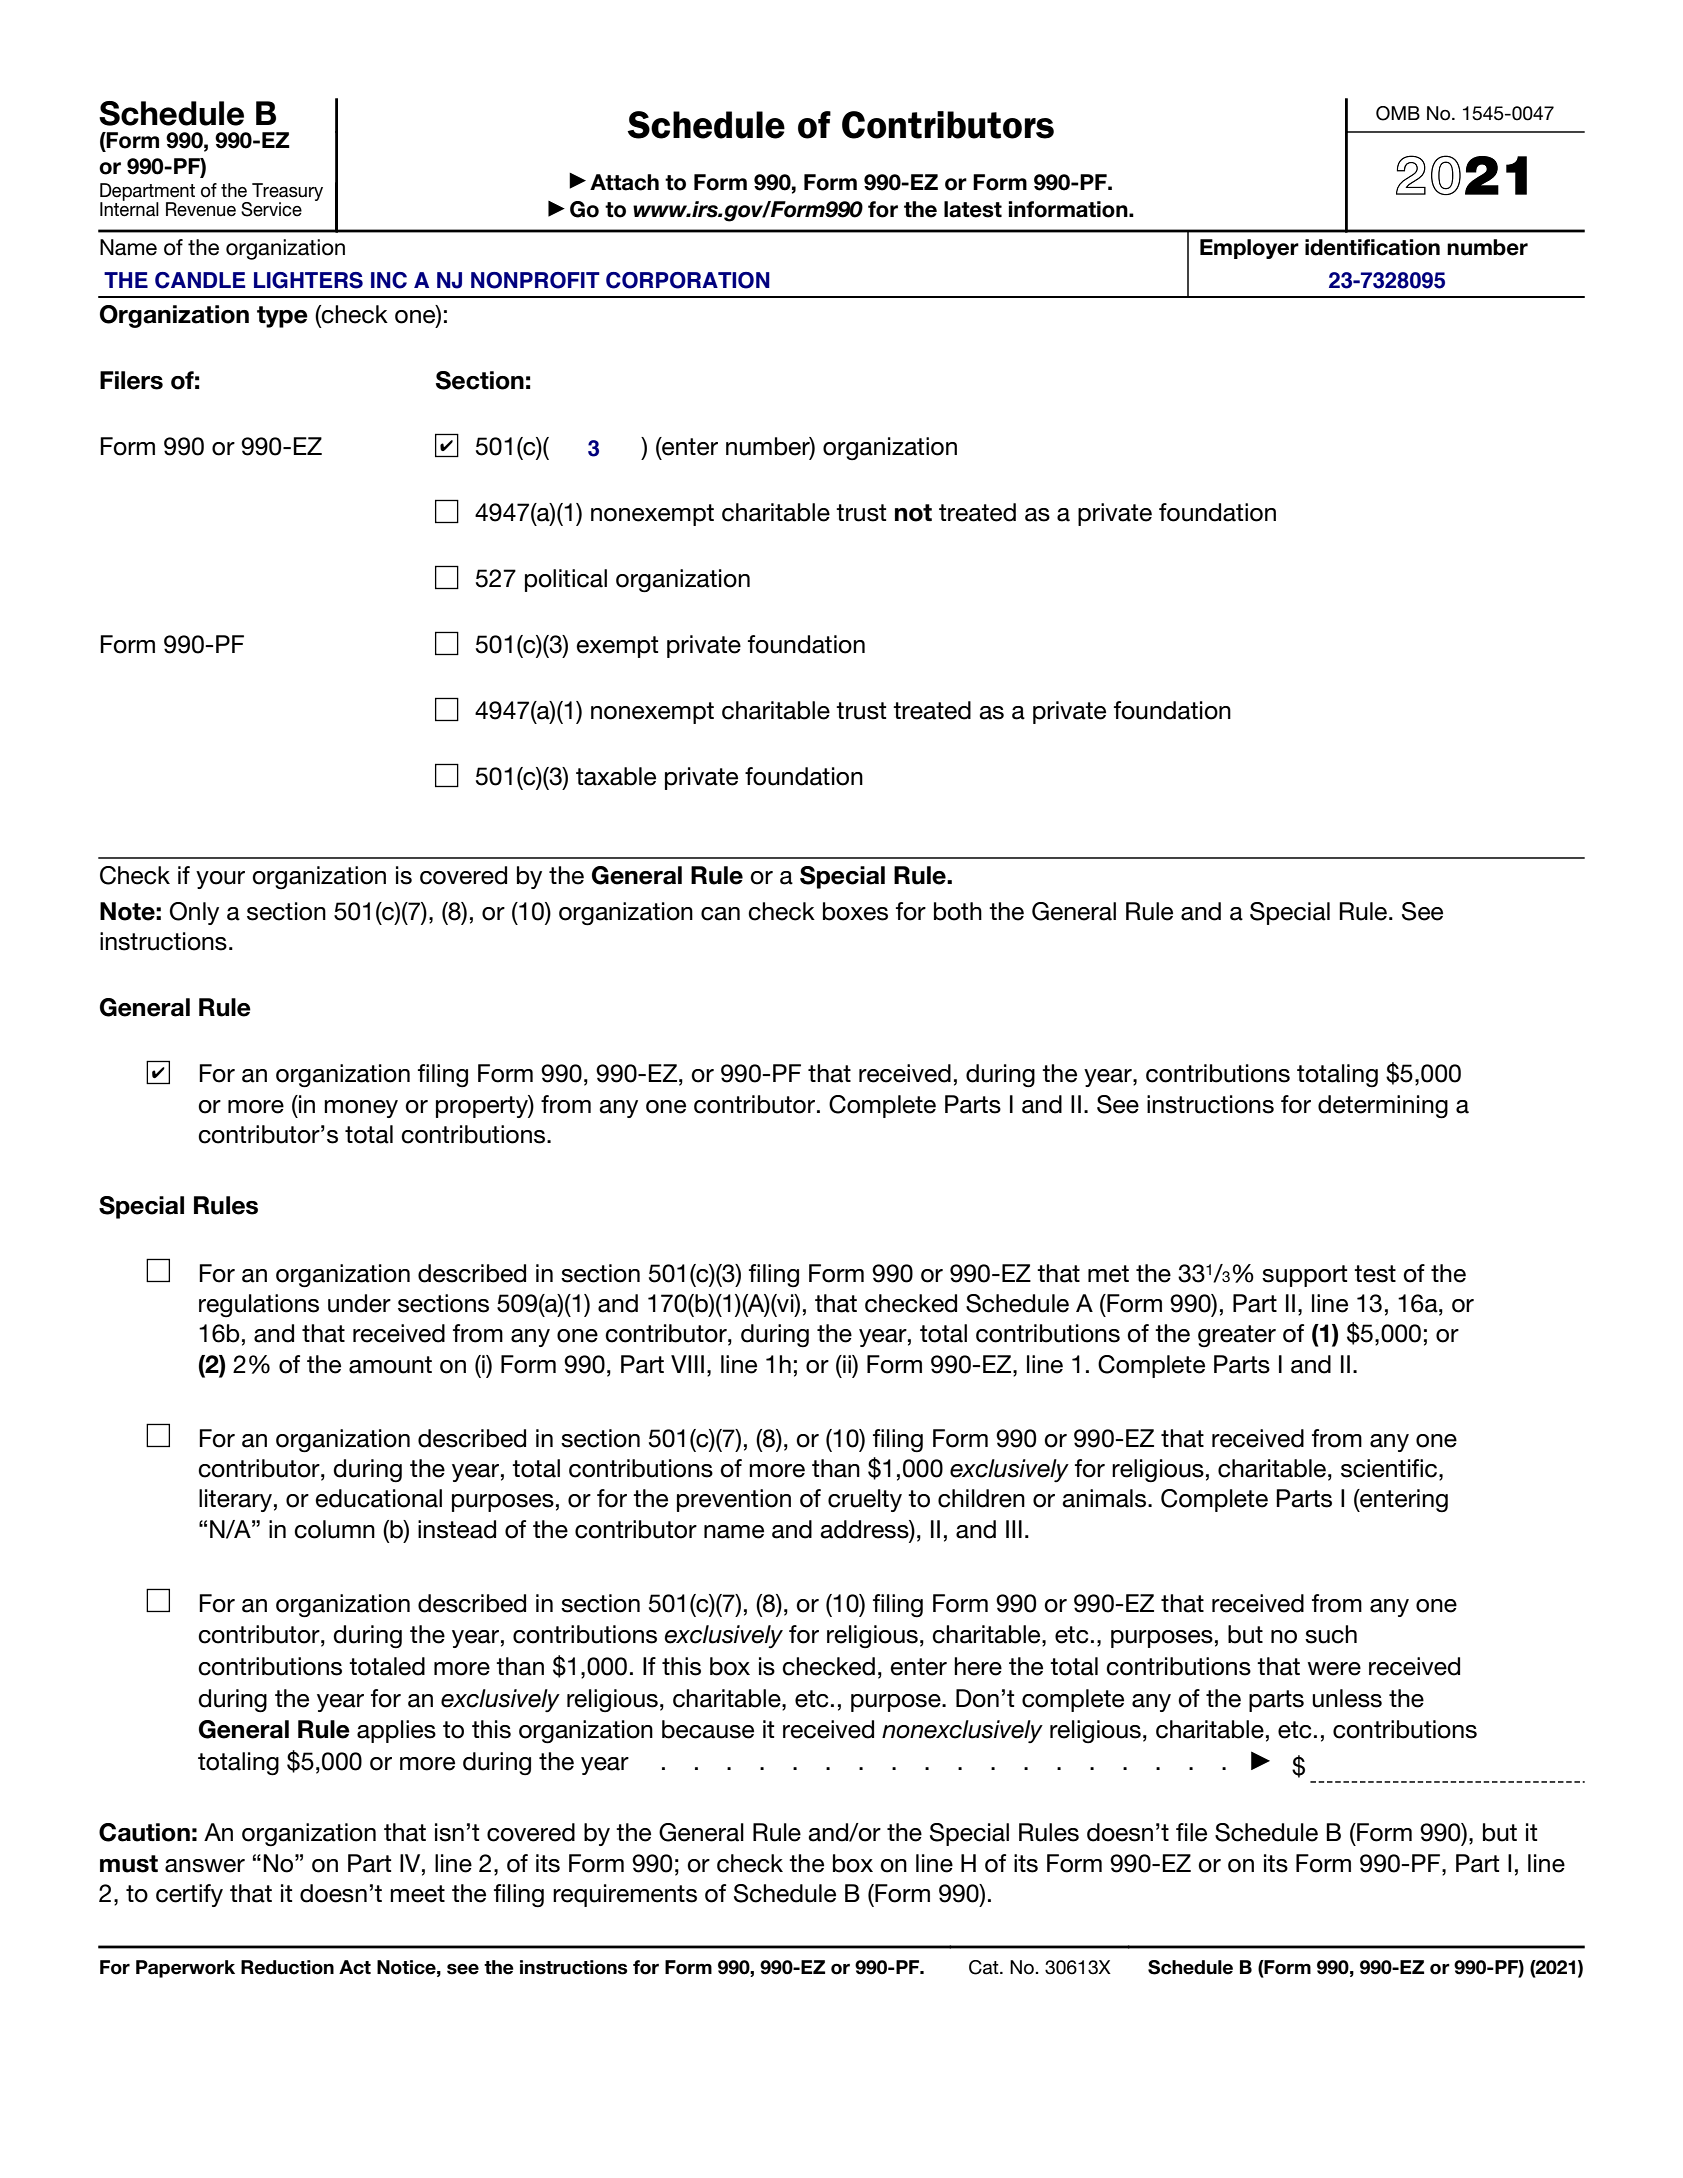 The width and height of the screenshot is (1683, 2178). I want to click on political, so click(566, 580).
